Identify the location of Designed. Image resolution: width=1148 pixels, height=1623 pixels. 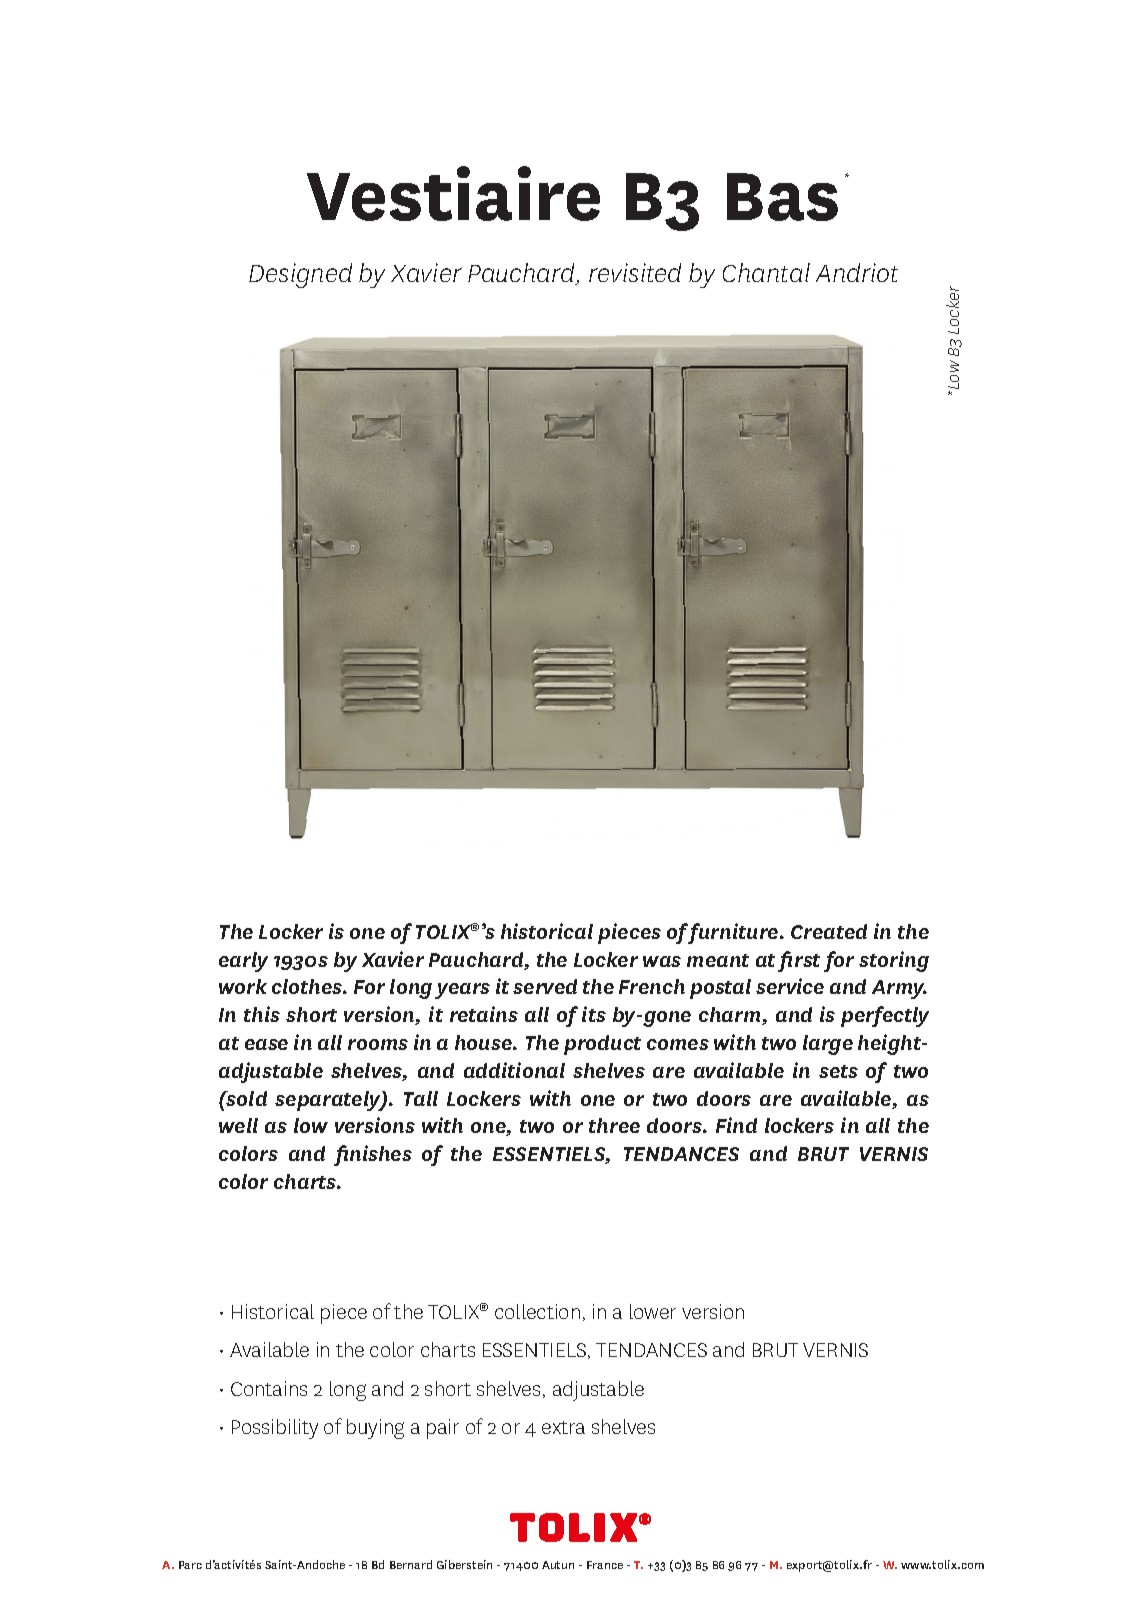
(300, 275).
